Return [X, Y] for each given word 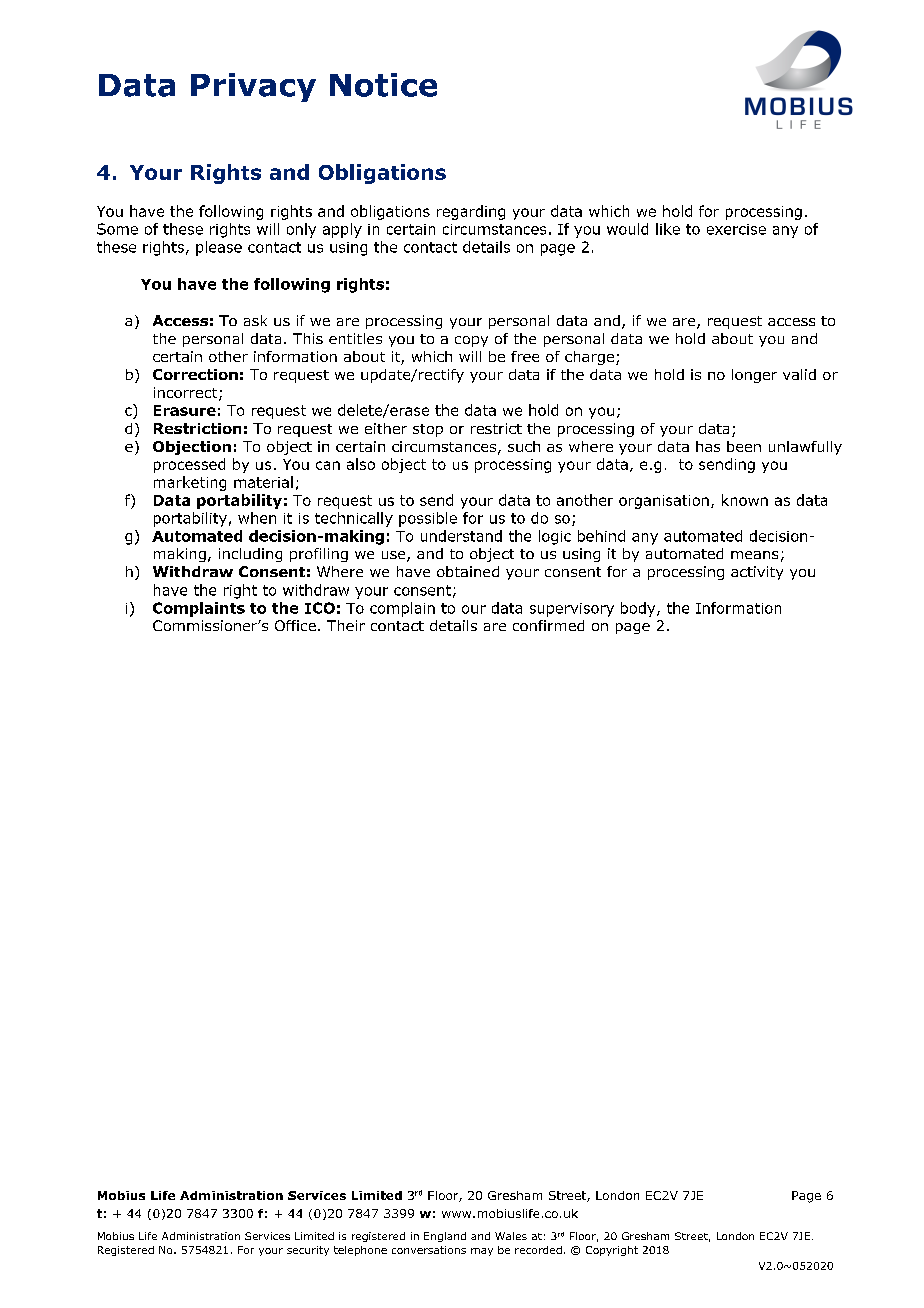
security [308, 1251]
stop [428, 430]
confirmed [548, 625]
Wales [511, 1236]
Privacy [253, 87]
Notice [383, 85]
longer [754, 376]
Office [295, 625]
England [445, 1237]
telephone [360, 1251]
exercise [736, 229]
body [639, 609]
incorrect [185, 392]
